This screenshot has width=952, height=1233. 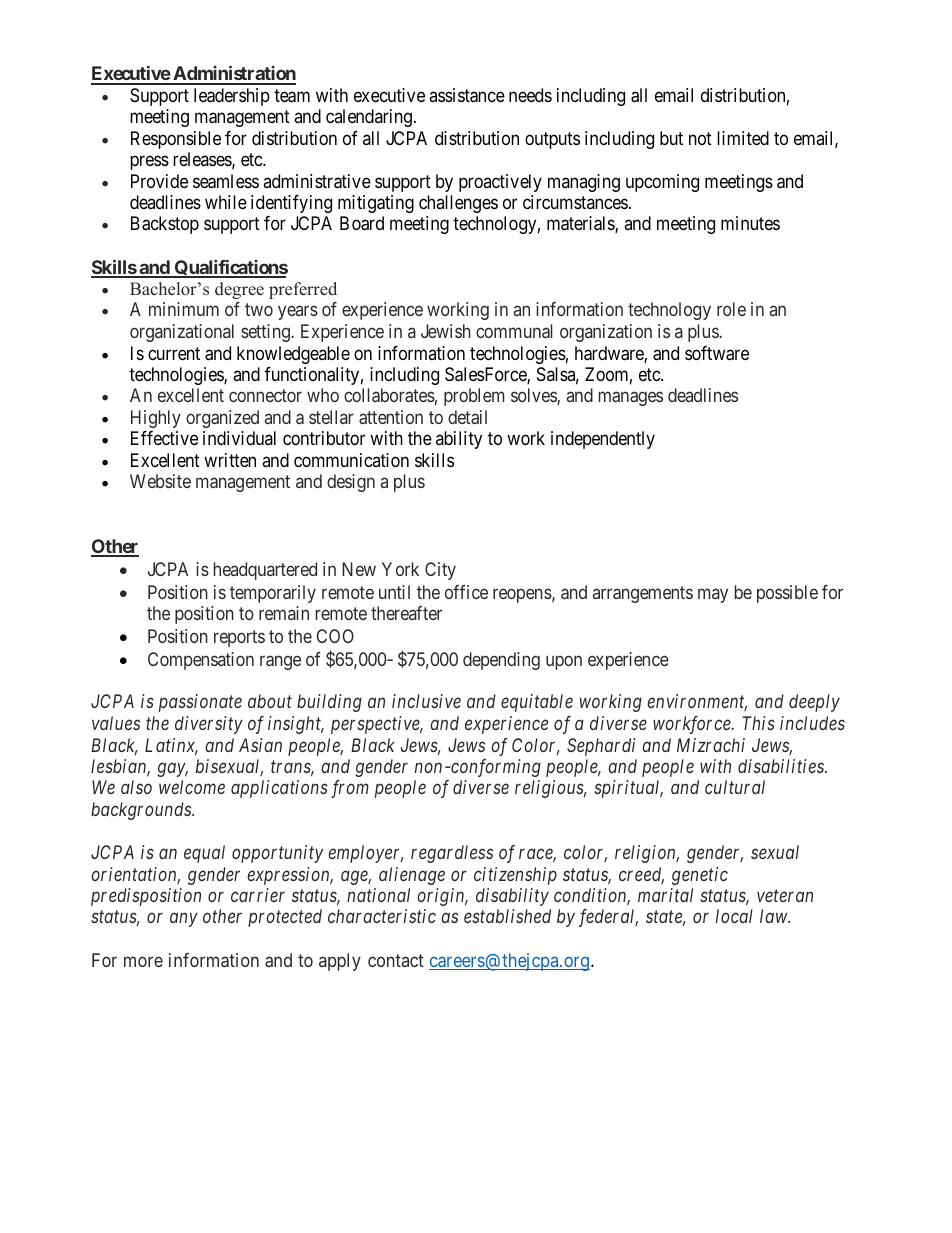 I want to click on Responsible, so click(x=176, y=140).
